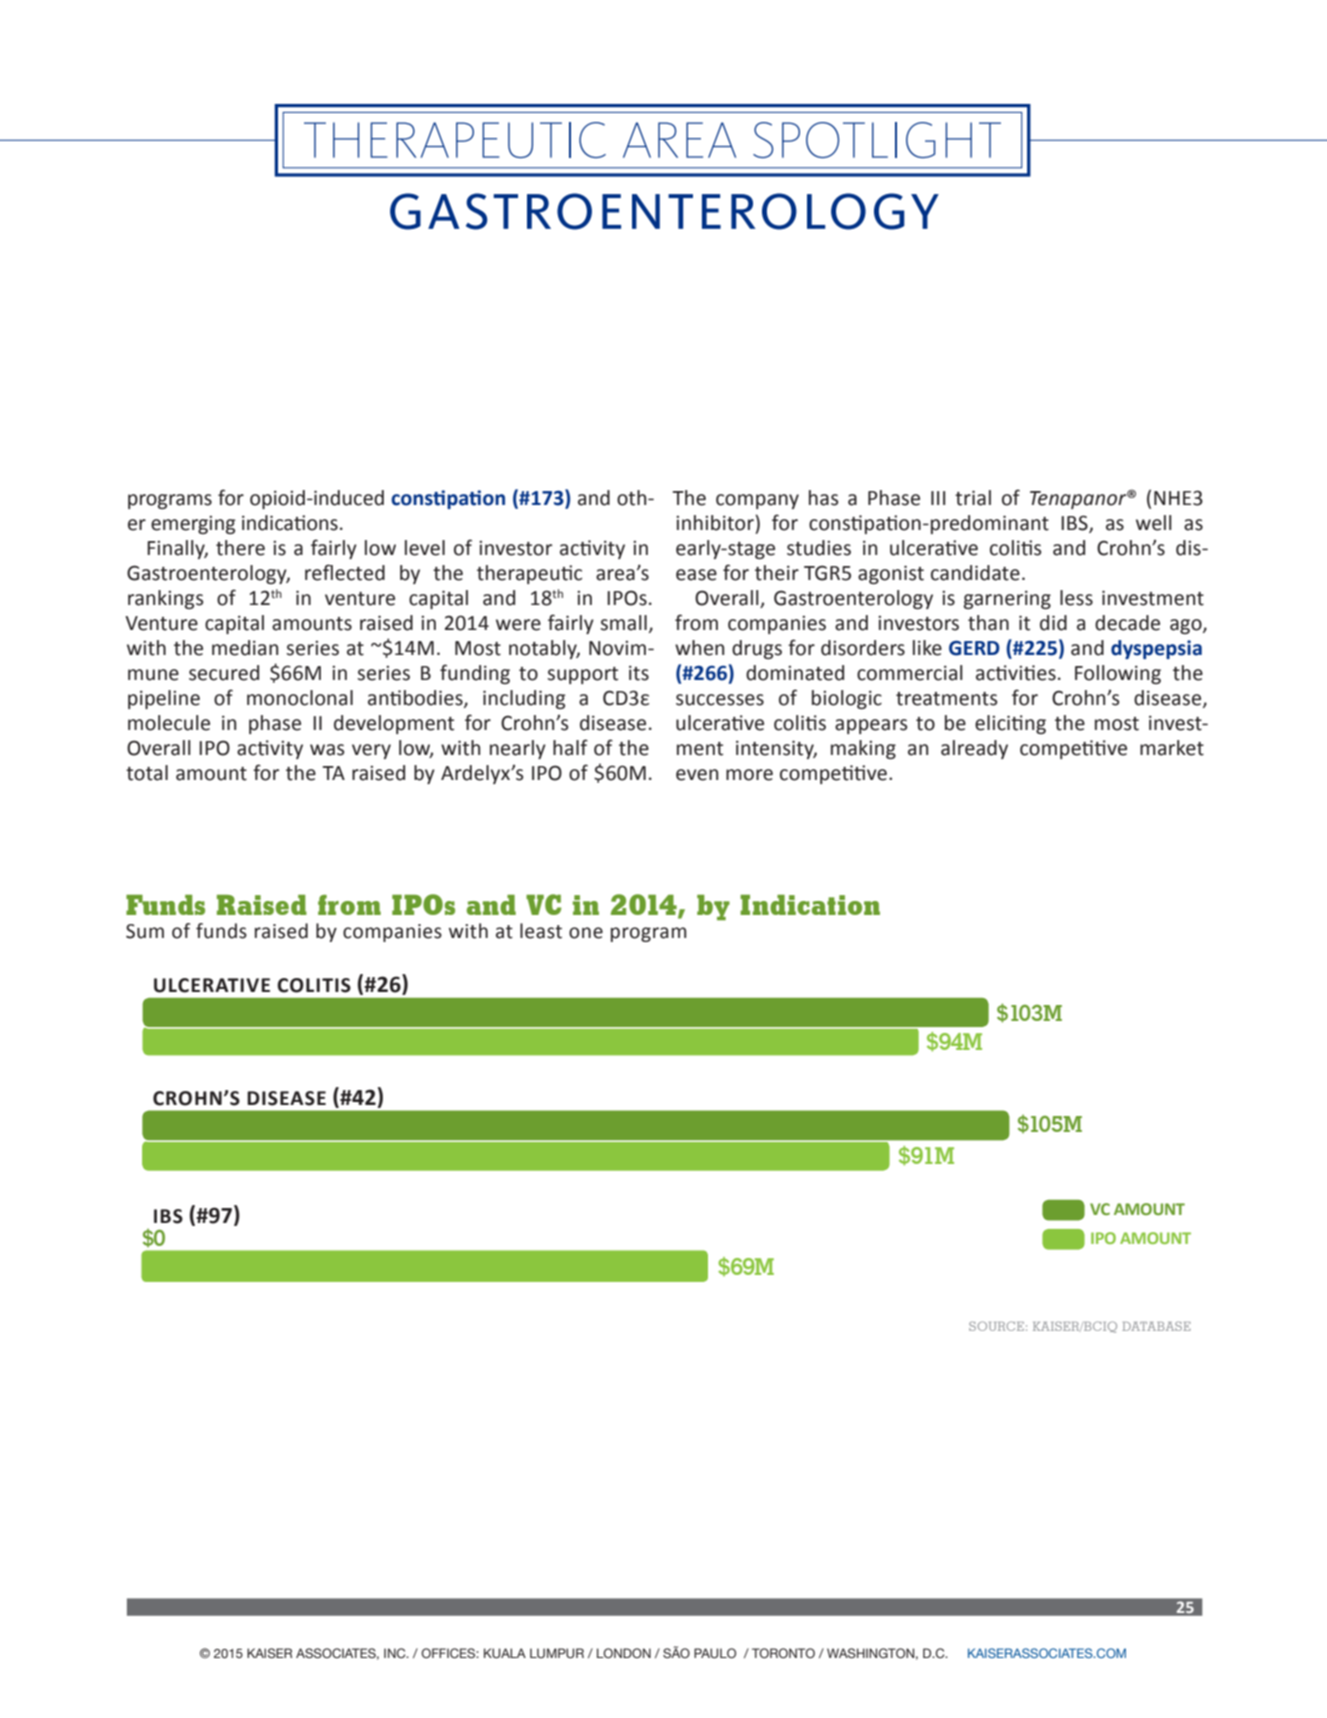 The height and width of the screenshot is (1718, 1327). What do you see at coordinates (877, 140) in the screenshot?
I see `SPOTLIGHT` at bounding box center [877, 140].
